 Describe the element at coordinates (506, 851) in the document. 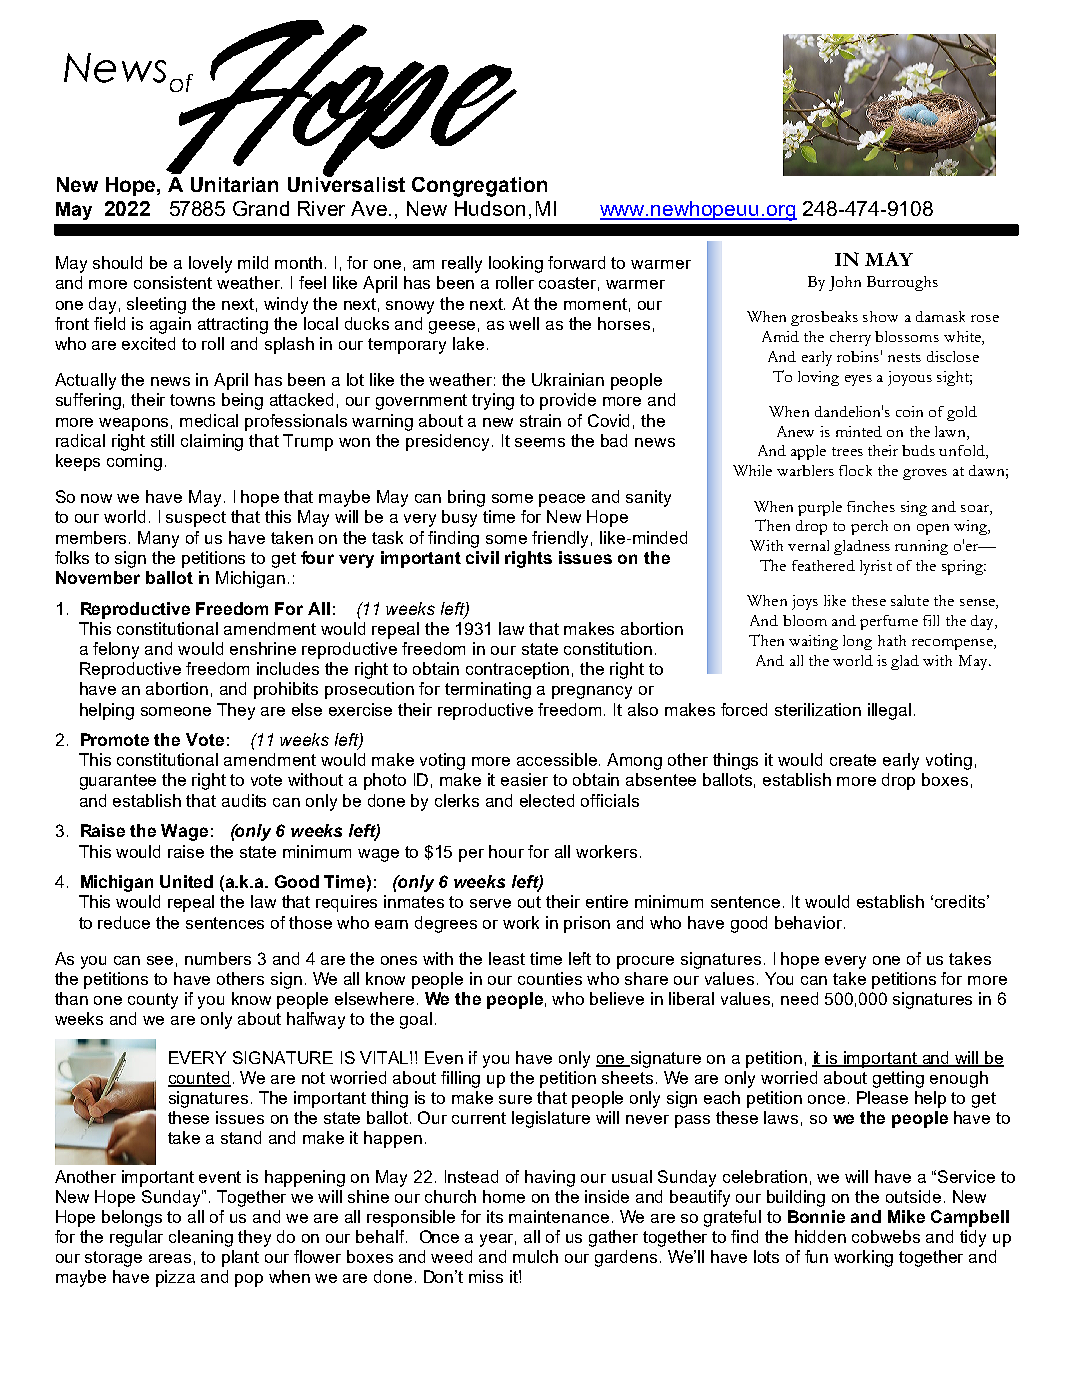

I see `hour` at that location.
